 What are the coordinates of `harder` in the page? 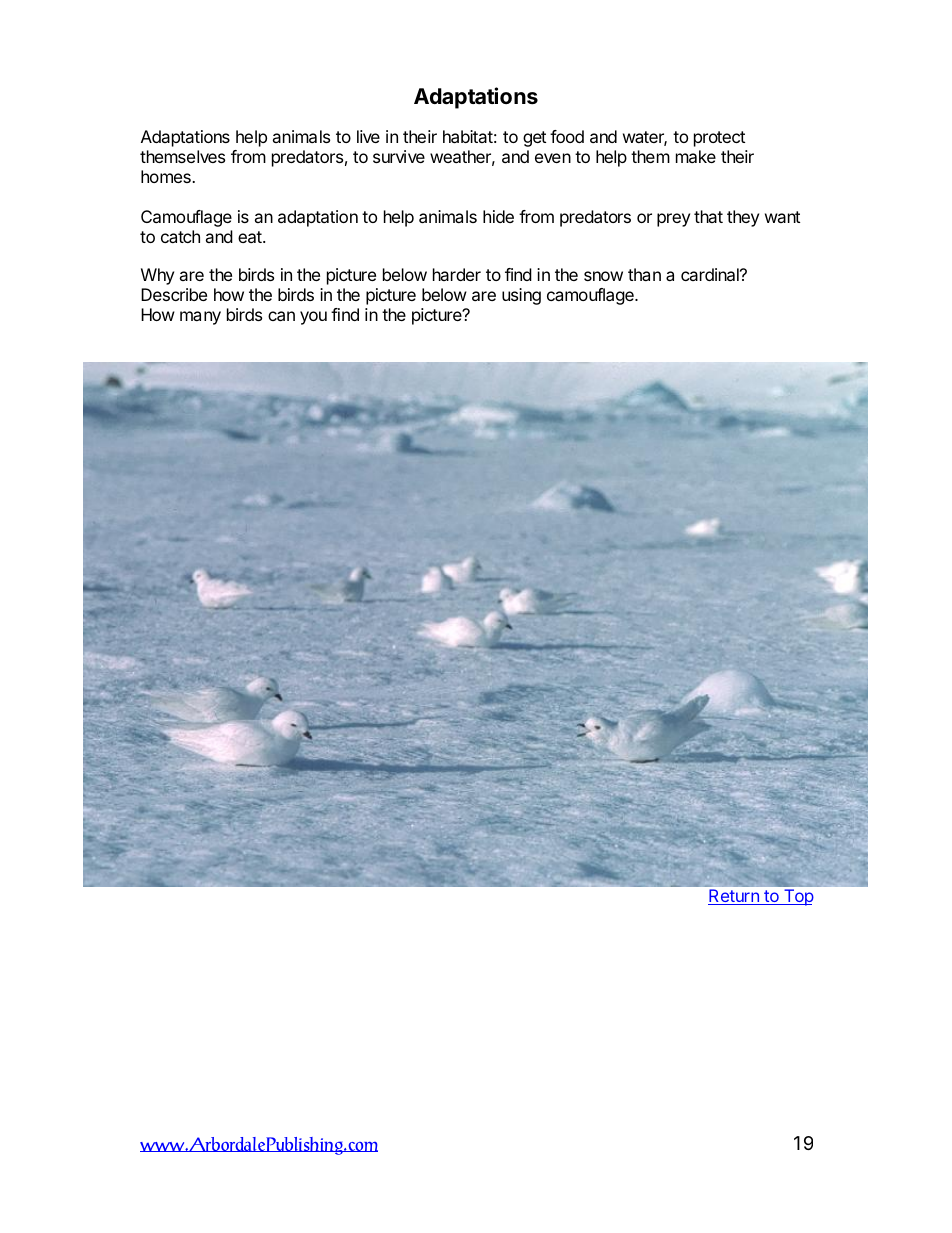 It's located at (457, 274).
